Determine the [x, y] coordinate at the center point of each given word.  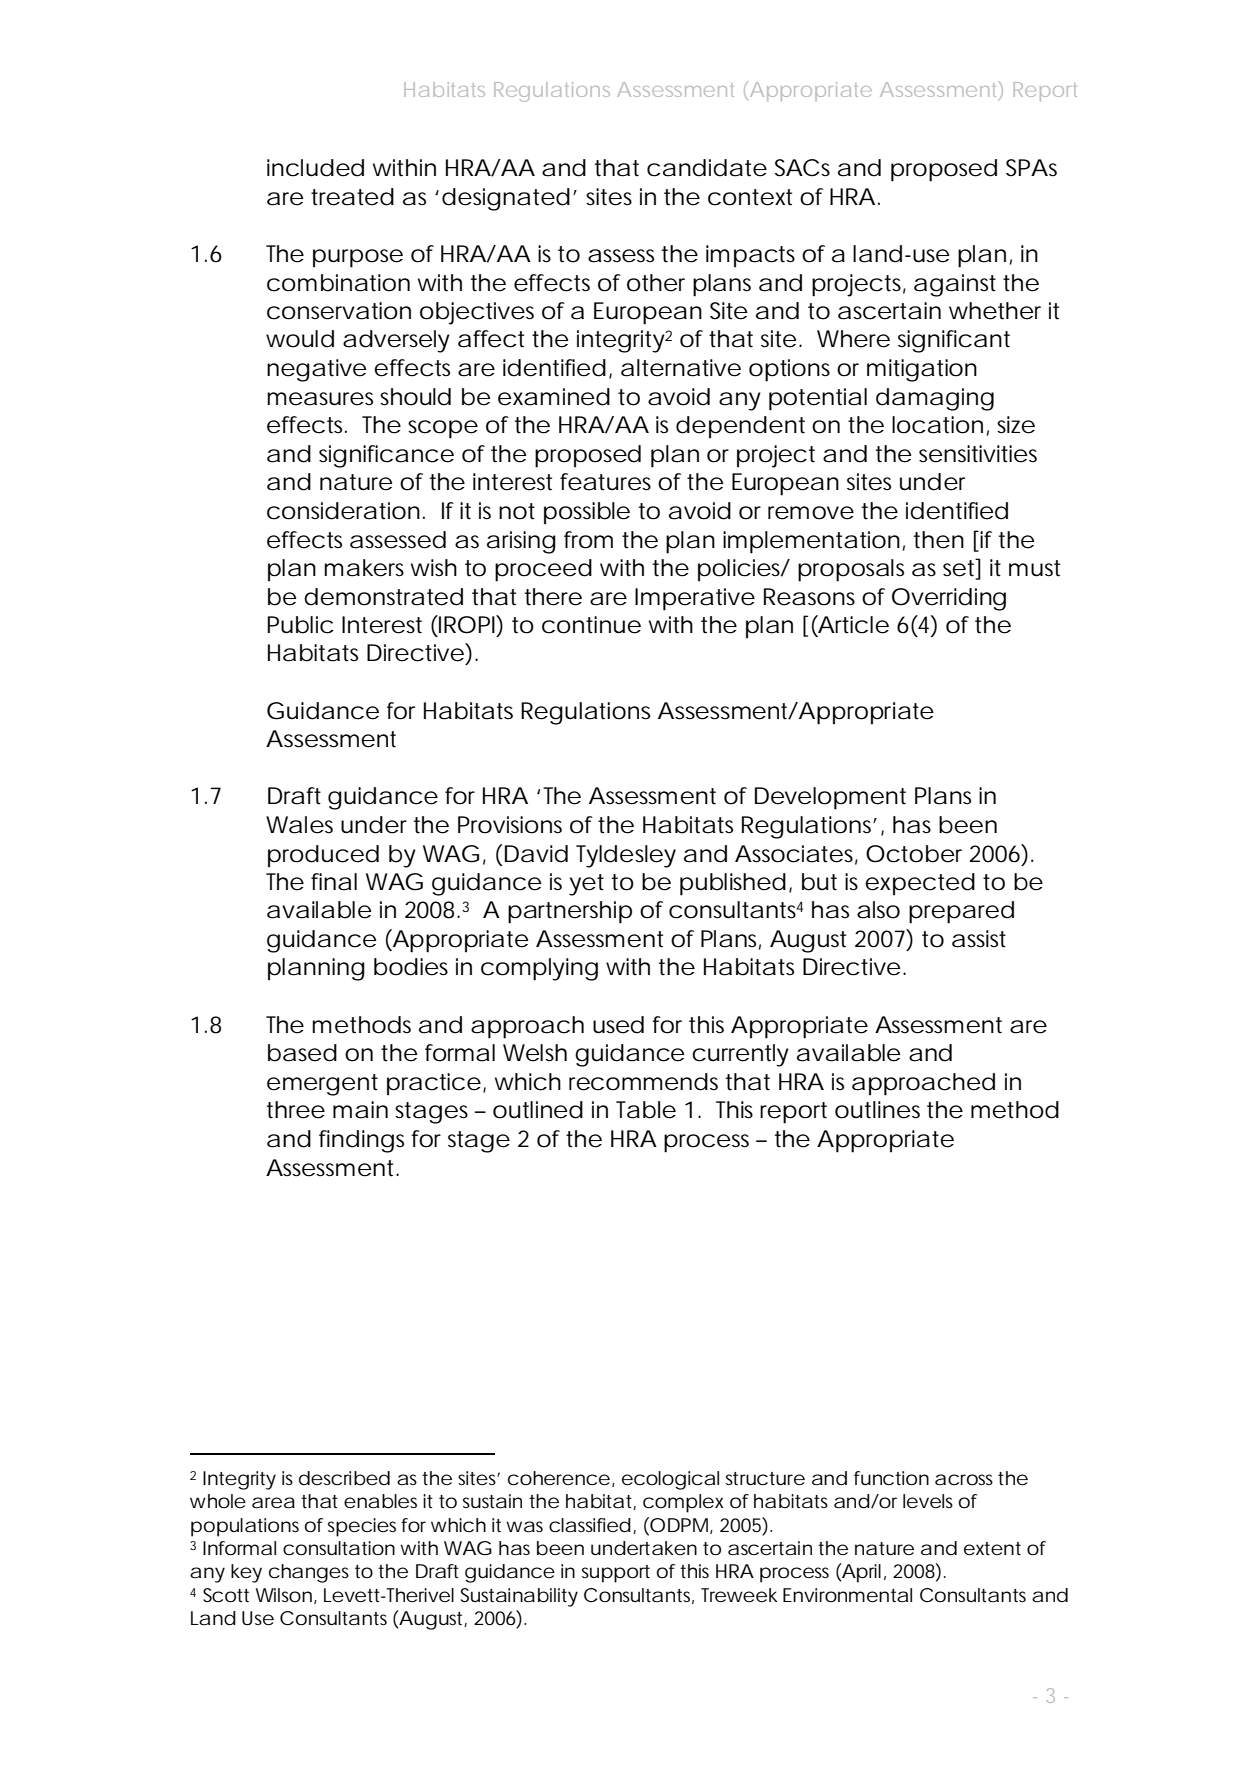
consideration [343, 511]
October [914, 854]
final [334, 882]
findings [361, 1141]
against [955, 285]
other [656, 283]
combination [338, 283]
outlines [877, 1110]
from [588, 540]
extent [992, 1548]
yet [586, 885]
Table [646, 1110]
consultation [339, 1548]
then [939, 540]
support [616, 1574]
